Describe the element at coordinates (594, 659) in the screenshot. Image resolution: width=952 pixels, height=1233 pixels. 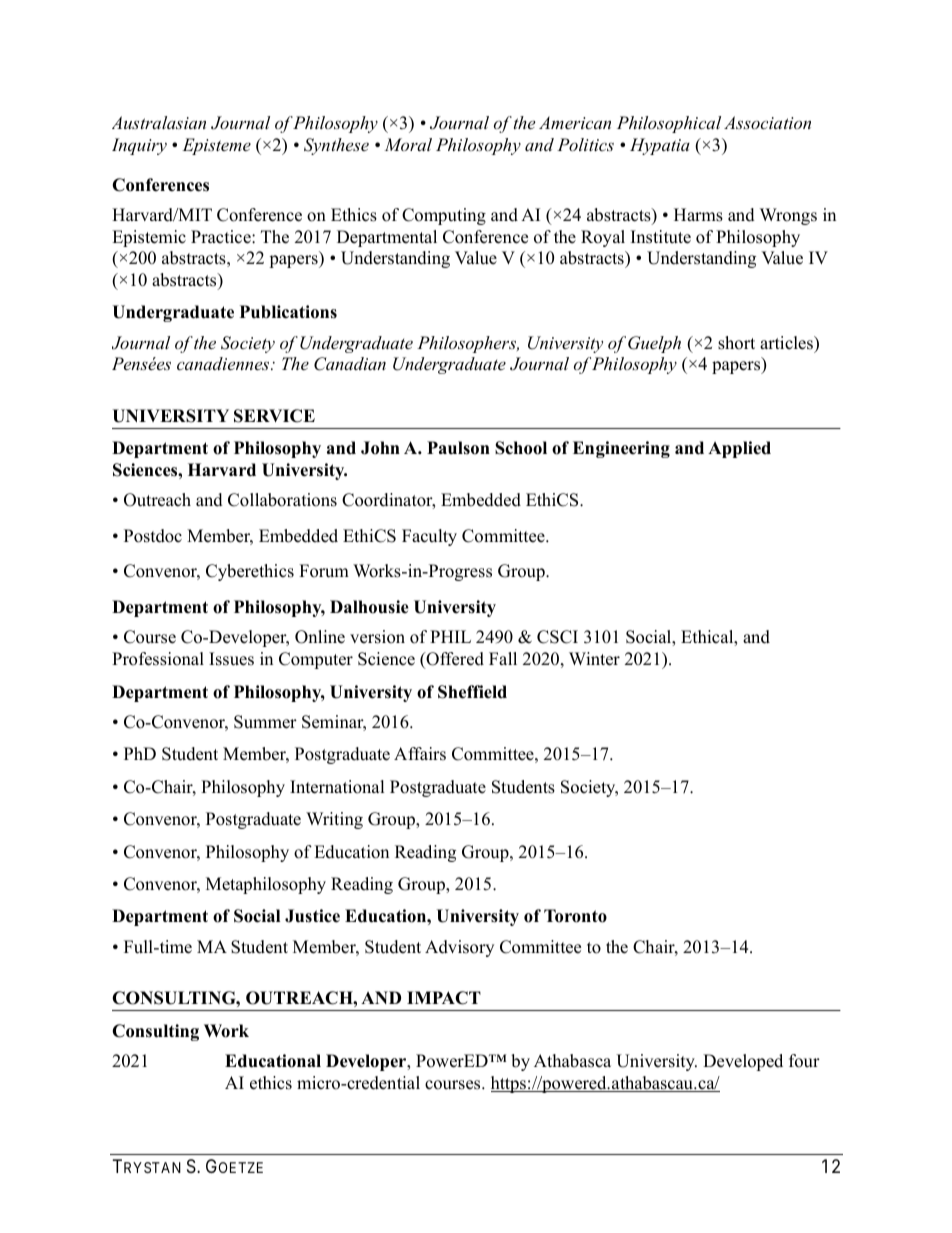
I see `Winter` at that location.
